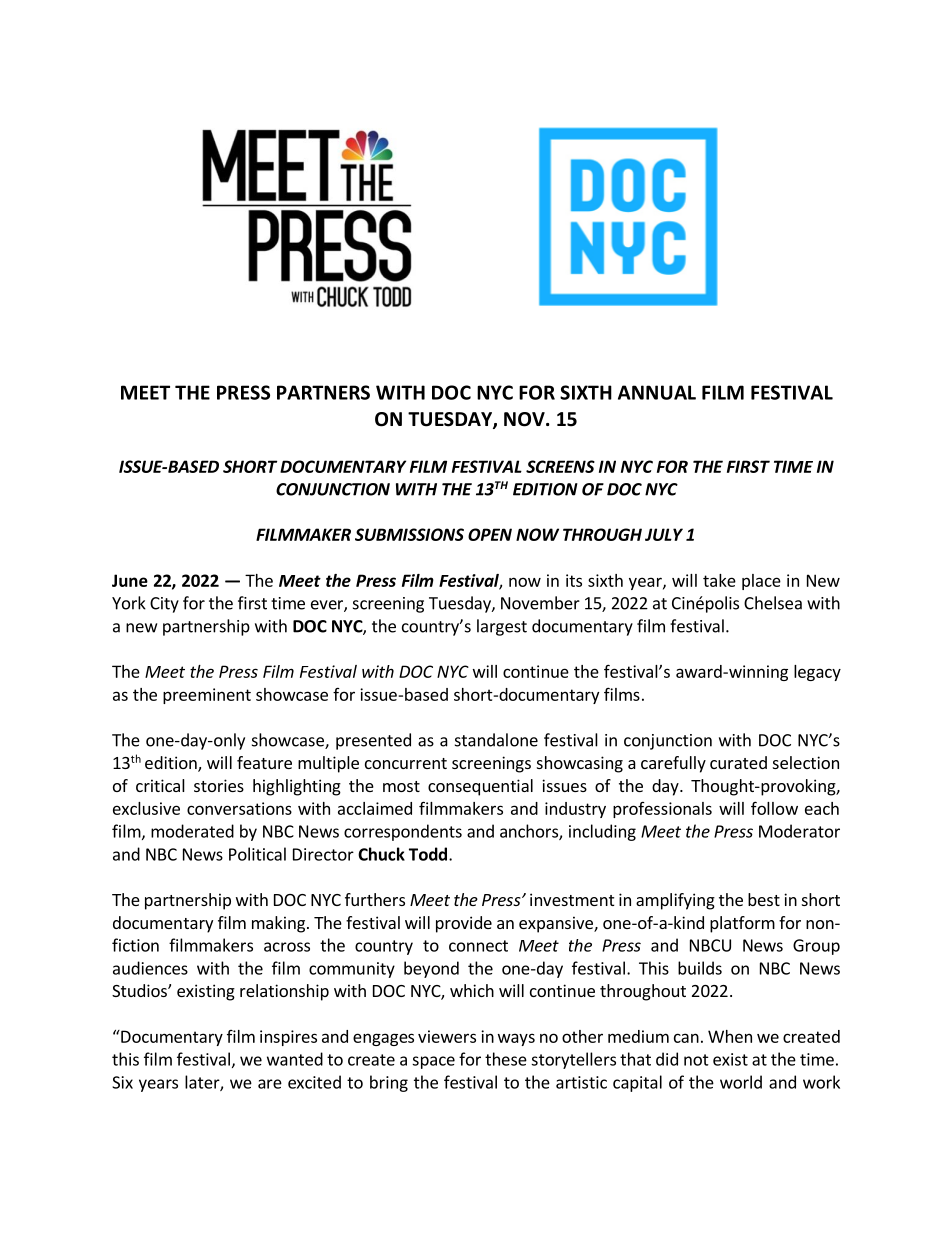  I want to click on ANNUAL, so click(657, 392).
